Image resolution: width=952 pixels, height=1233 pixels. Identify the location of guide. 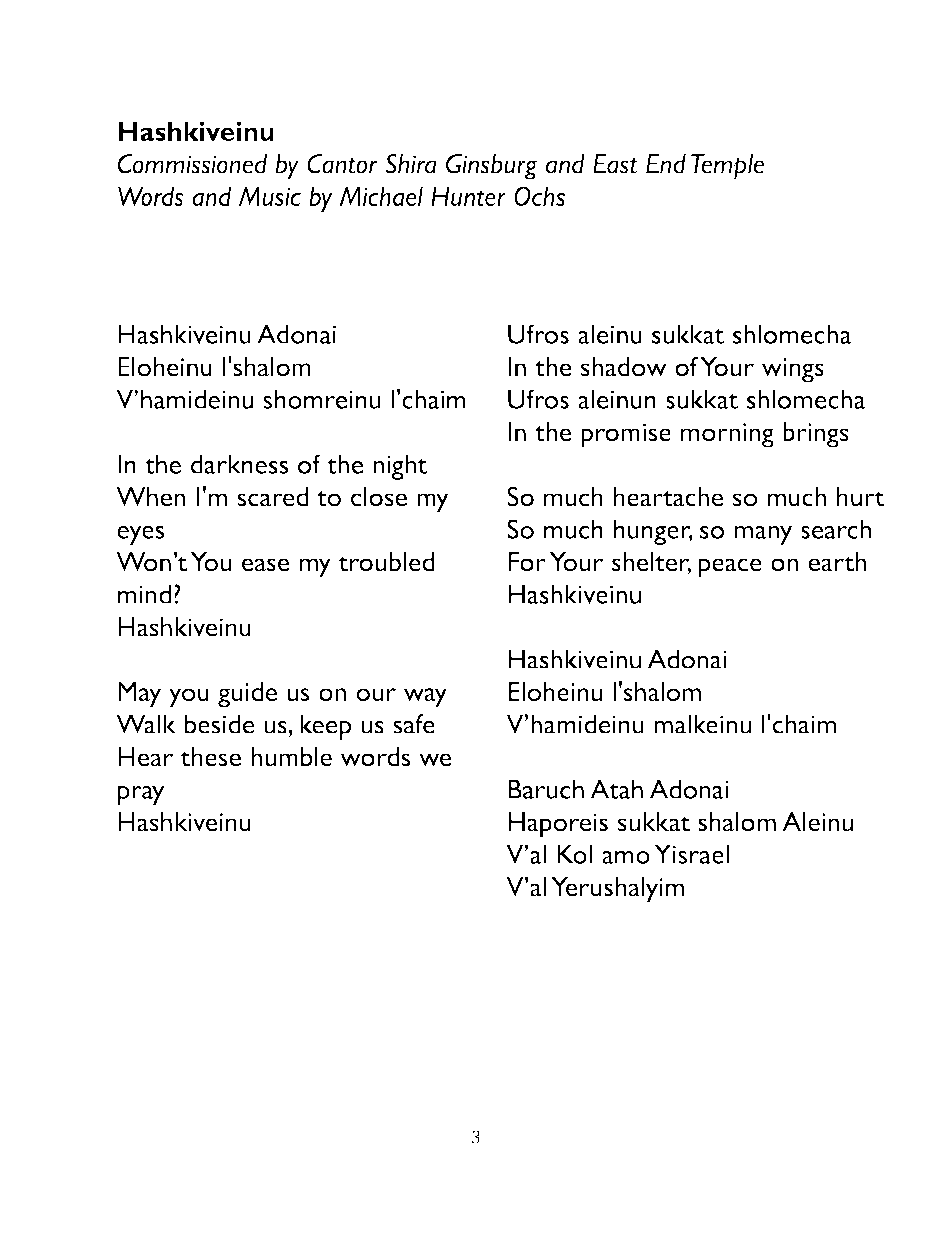
(247, 695).
